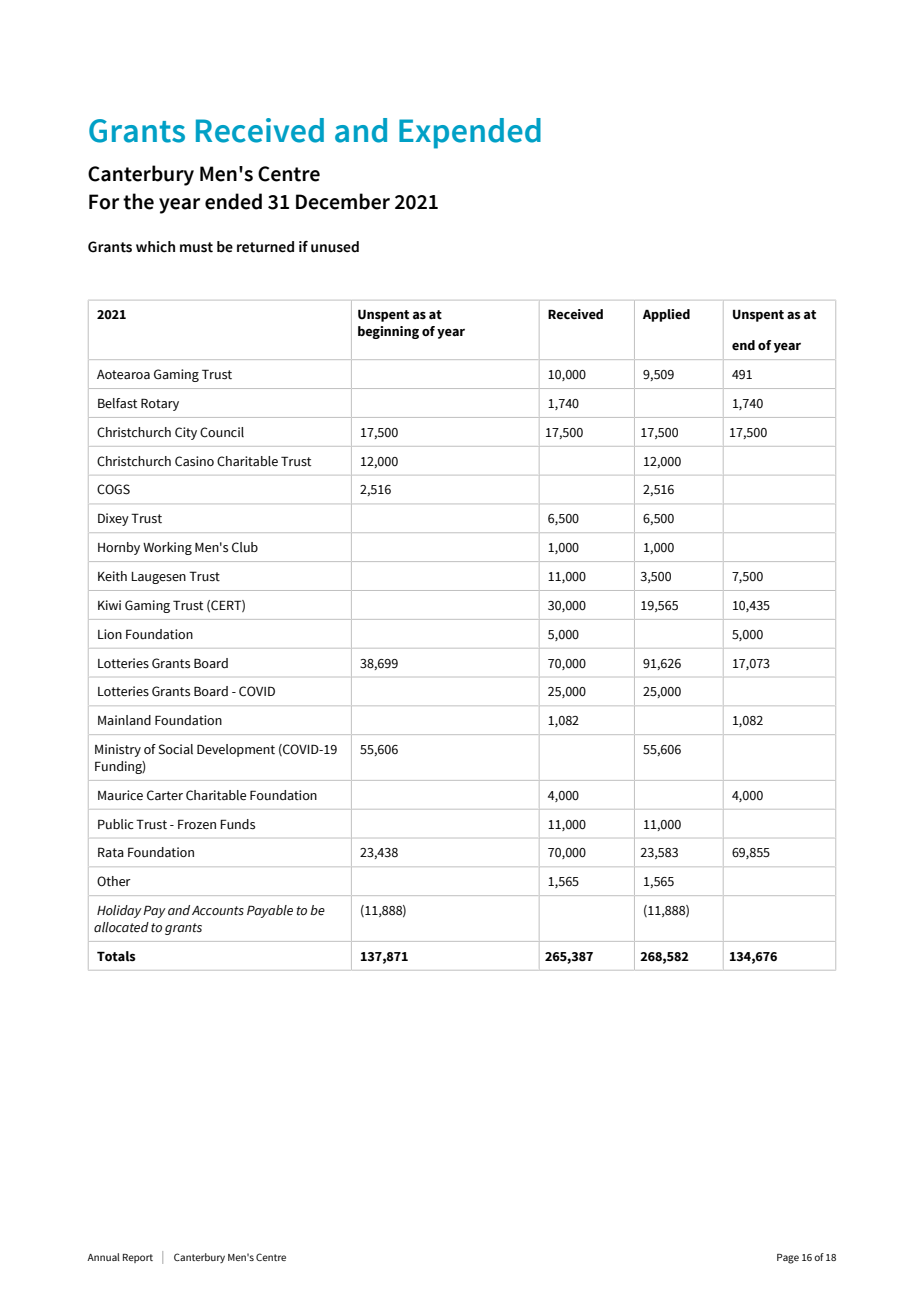 Image resolution: width=924 pixels, height=1308 pixels. What do you see at coordinates (103, 1257) in the screenshot?
I see `Annual` at bounding box center [103, 1257].
